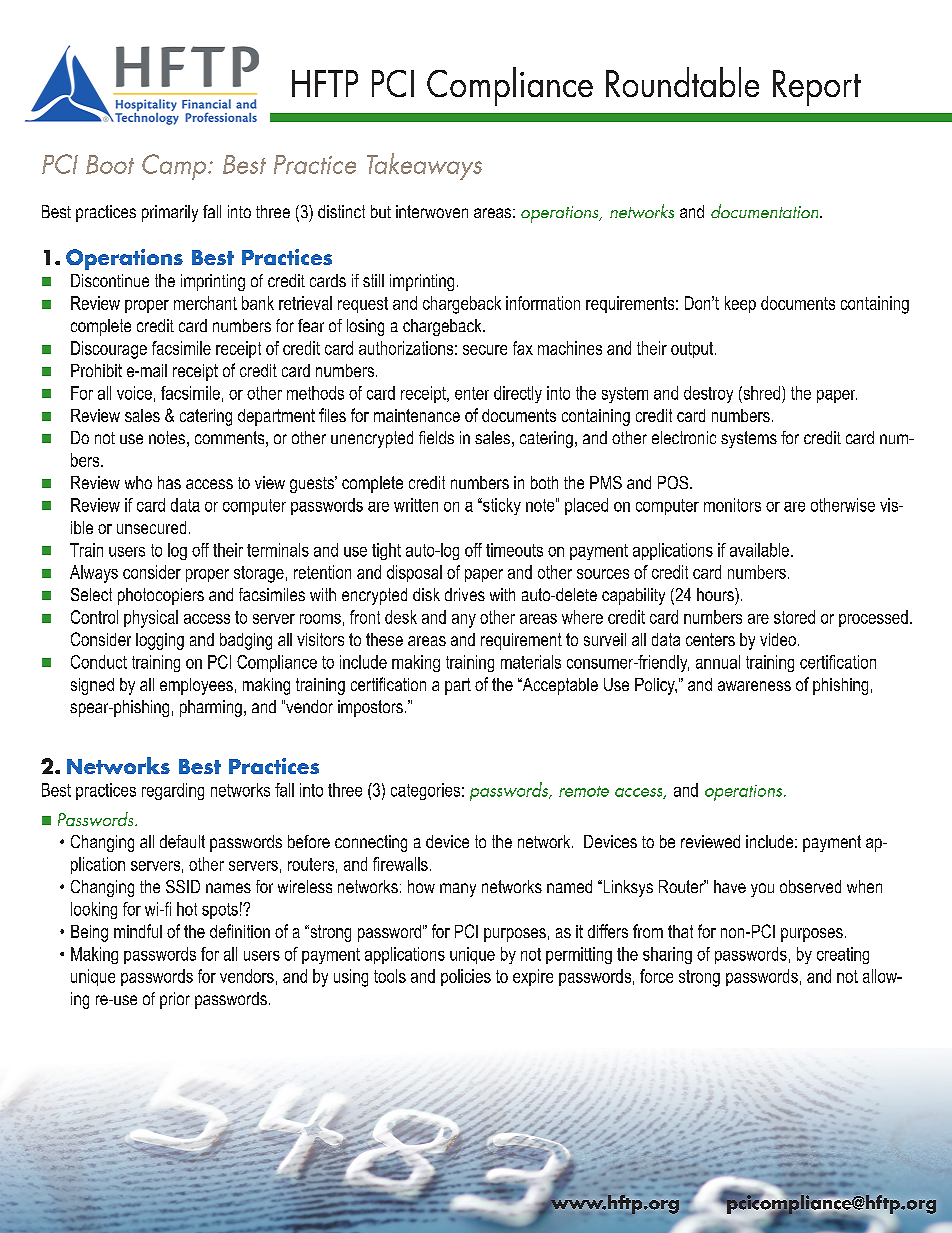  I want to click on storage, so click(259, 574).
